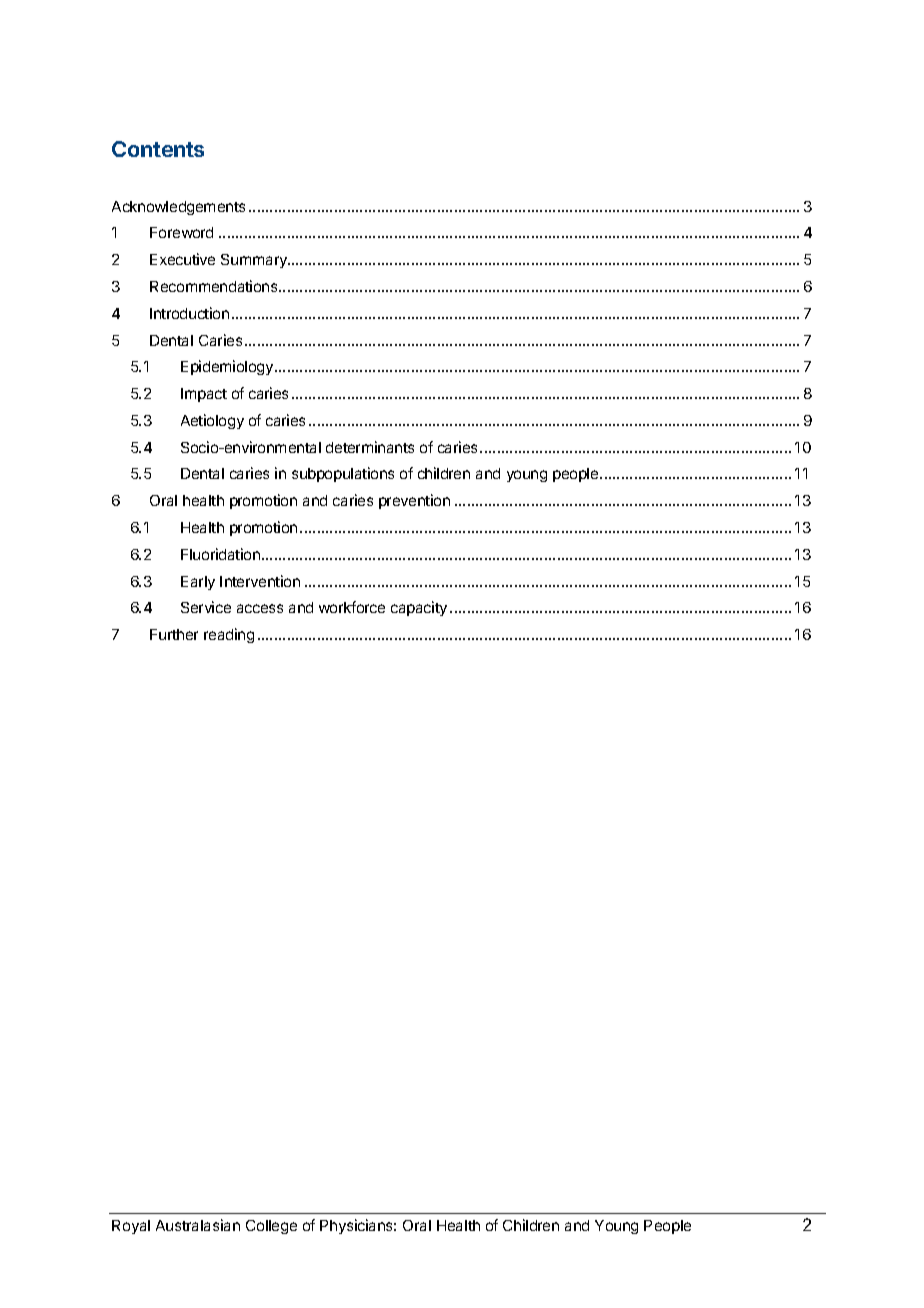  Describe the element at coordinates (370, 447) in the document. I see `determinants` at that location.
